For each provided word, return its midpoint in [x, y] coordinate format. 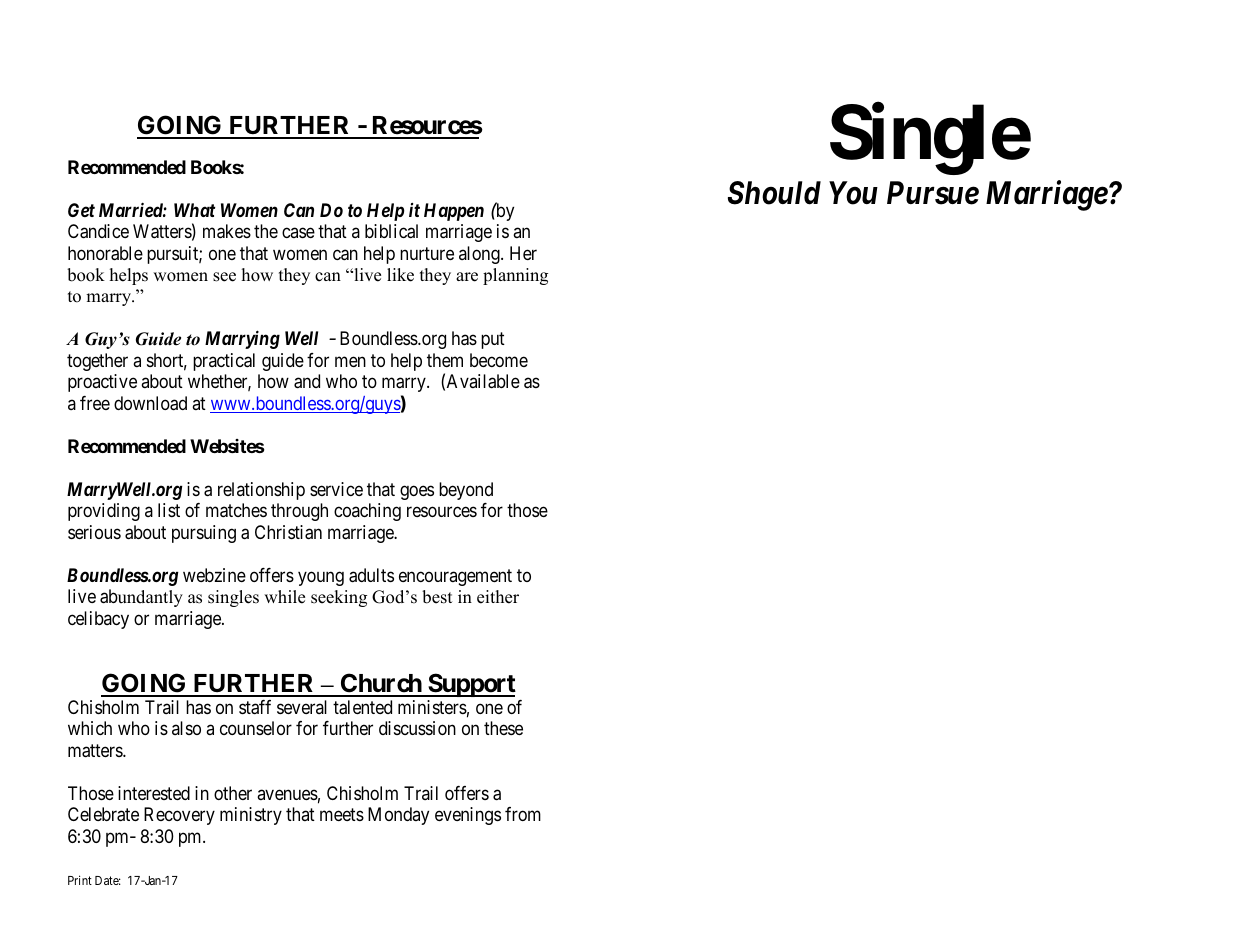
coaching [367, 512]
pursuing [204, 534]
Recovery [179, 816]
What [194, 210]
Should [774, 193]
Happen [454, 212]
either [498, 597]
